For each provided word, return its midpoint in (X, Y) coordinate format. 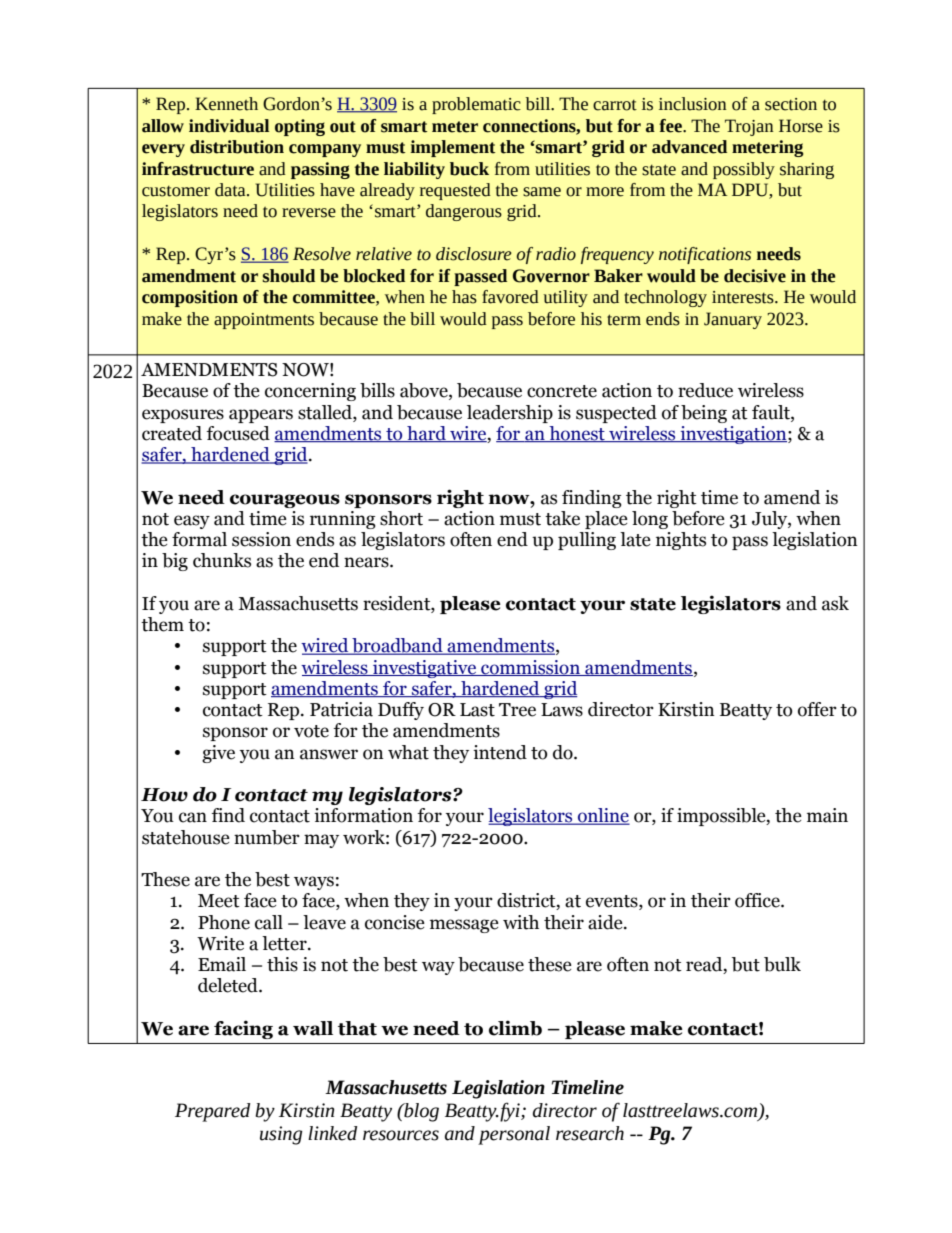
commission (530, 668)
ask (835, 603)
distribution (237, 147)
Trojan (749, 127)
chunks (222, 560)
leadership (510, 414)
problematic (476, 105)
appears (261, 416)
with (521, 922)
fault (772, 412)
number (267, 837)
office (758, 900)
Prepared (212, 1112)
